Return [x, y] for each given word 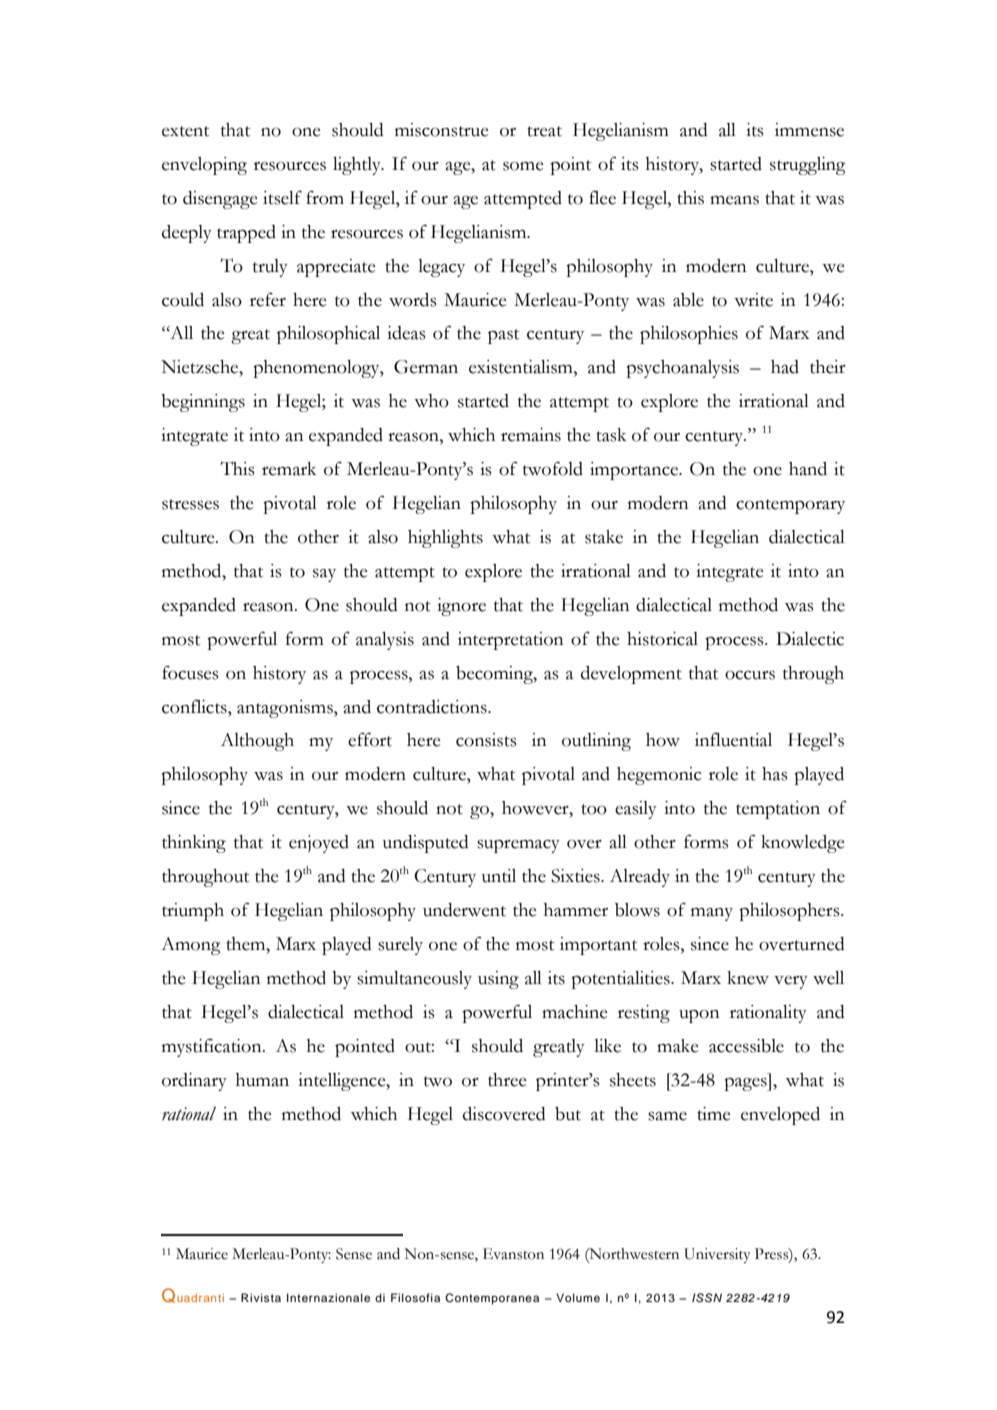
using [498, 980]
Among [191, 946]
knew [748, 978]
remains [531, 435]
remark [289, 469]
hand [808, 469]
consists [486, 740]
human [262, 1080]
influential [733, 740]
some [523, 166]
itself [282, 198]
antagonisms [286, 709]
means [734, 200]
